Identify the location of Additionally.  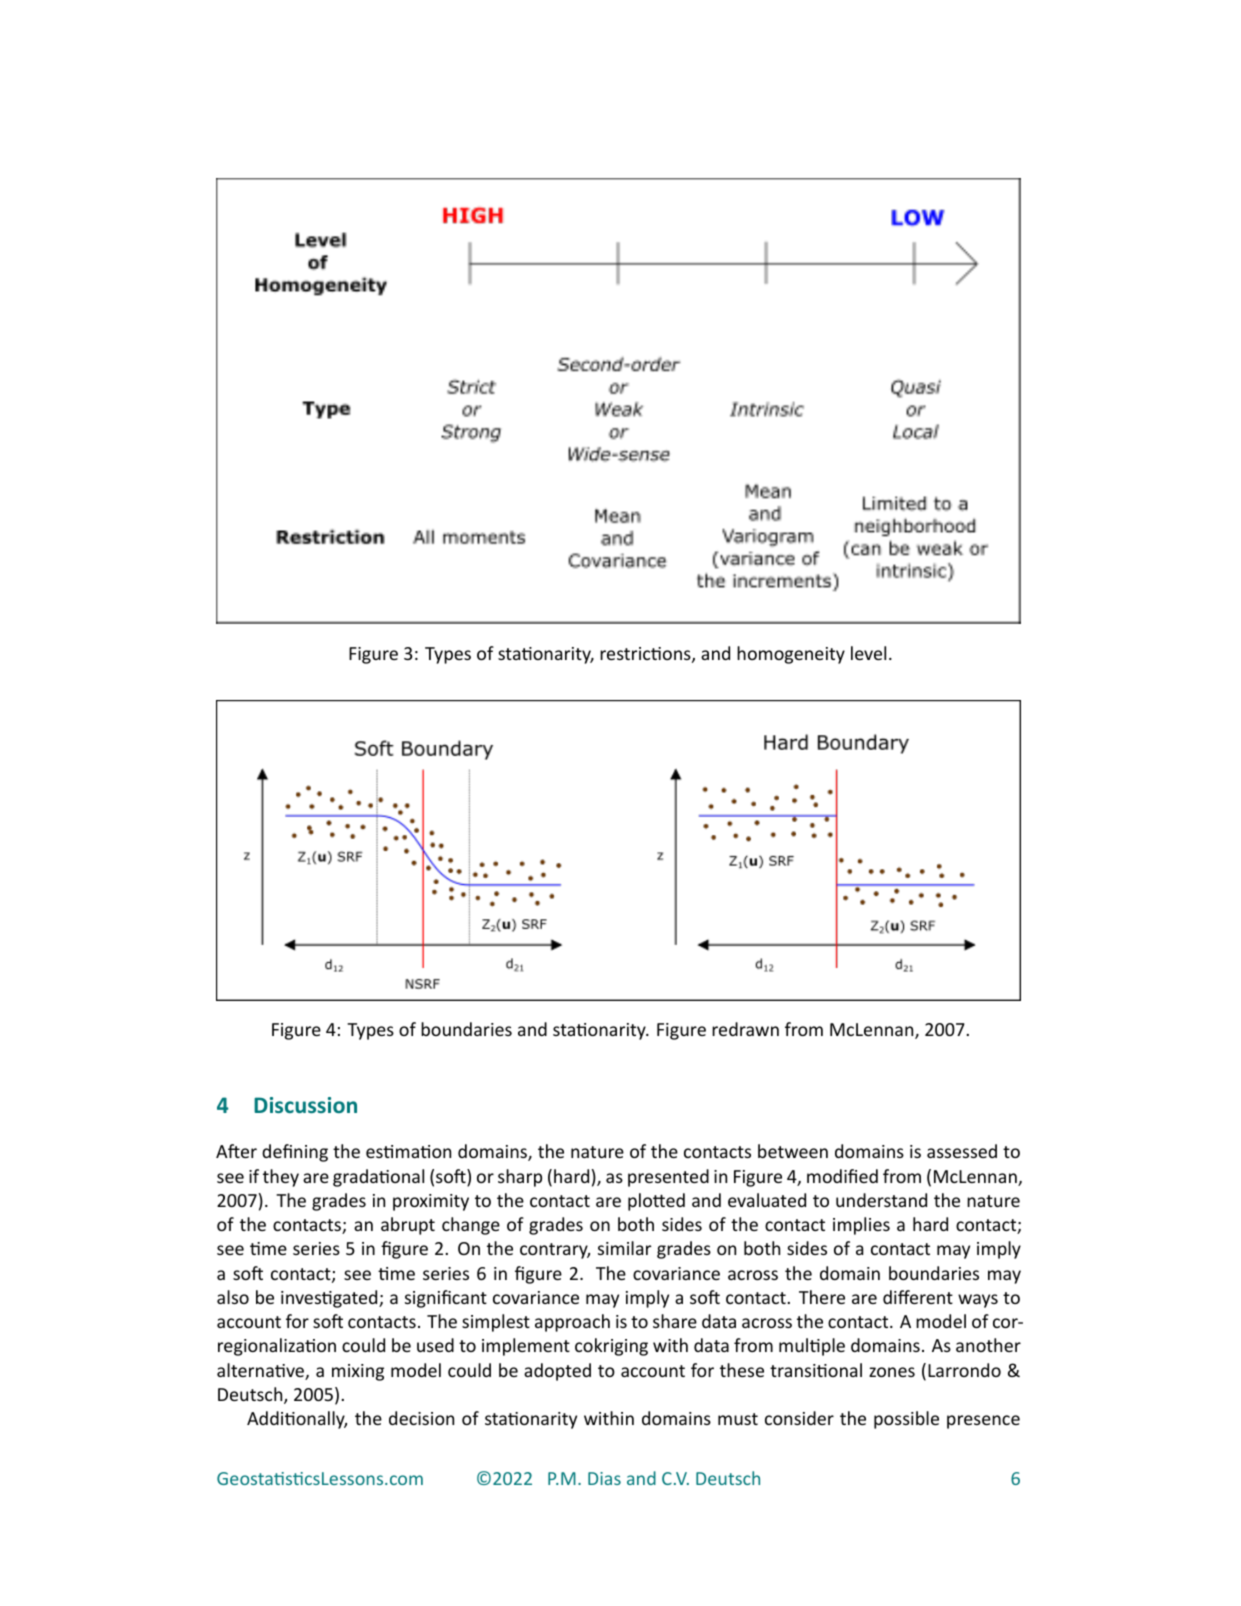
(297, 1420).
